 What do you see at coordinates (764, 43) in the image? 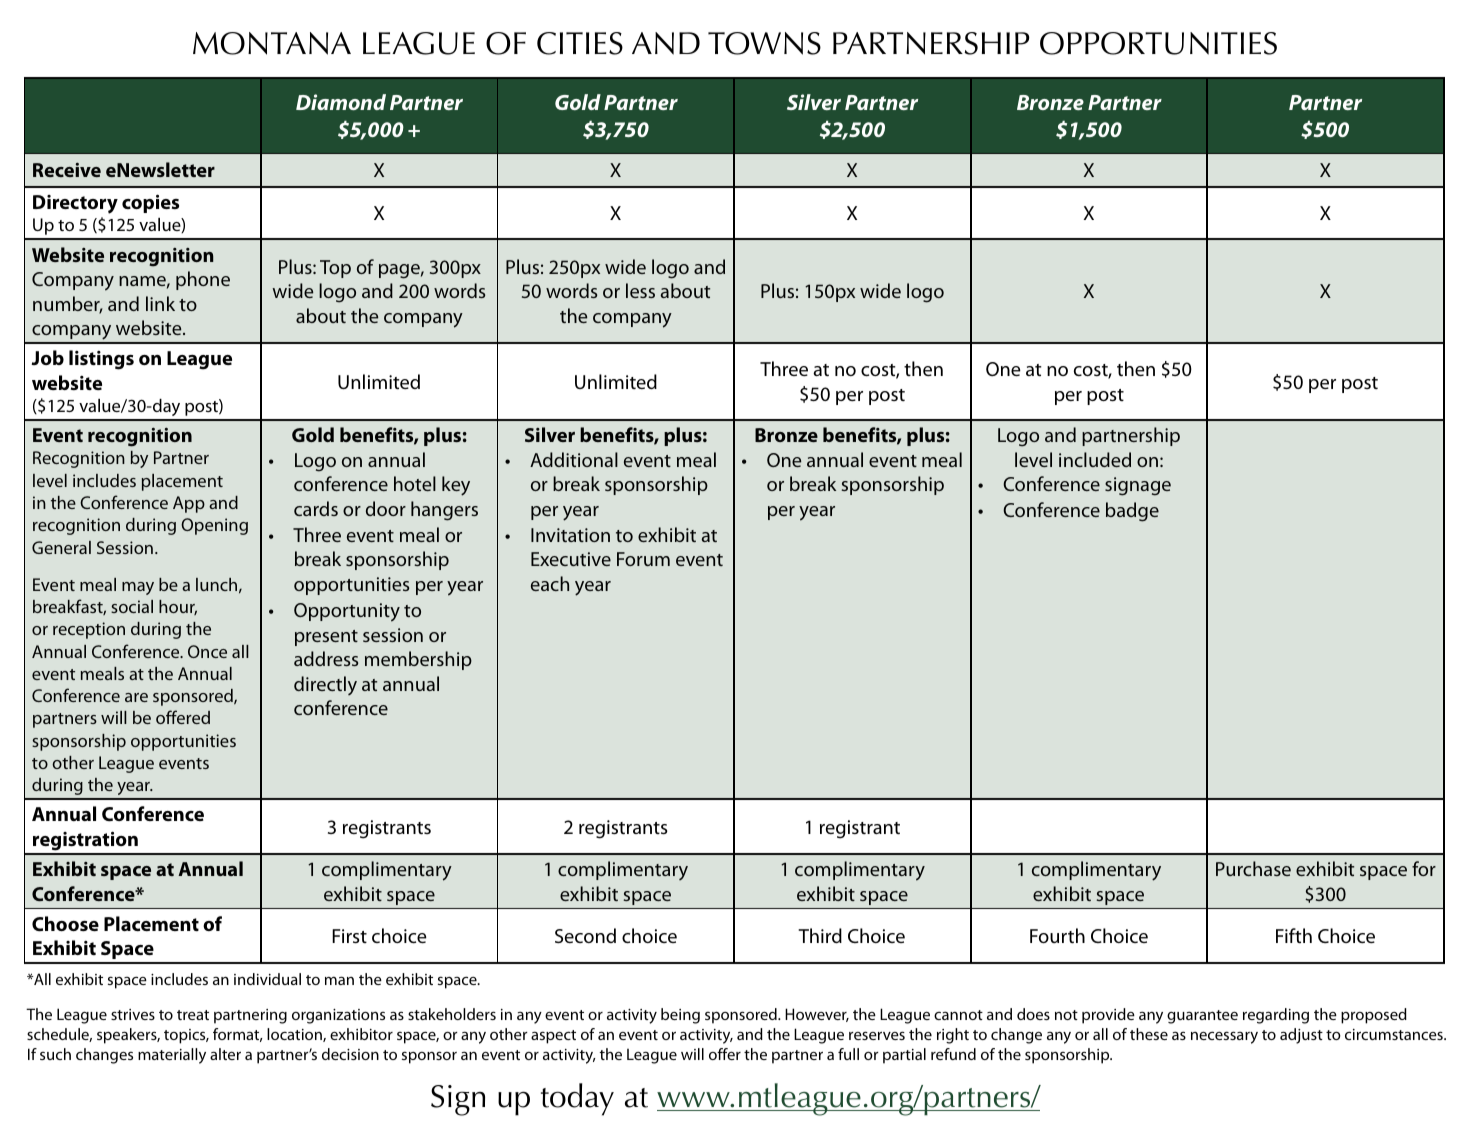
I see `TOWNS` at bounding box center [764, 43].
